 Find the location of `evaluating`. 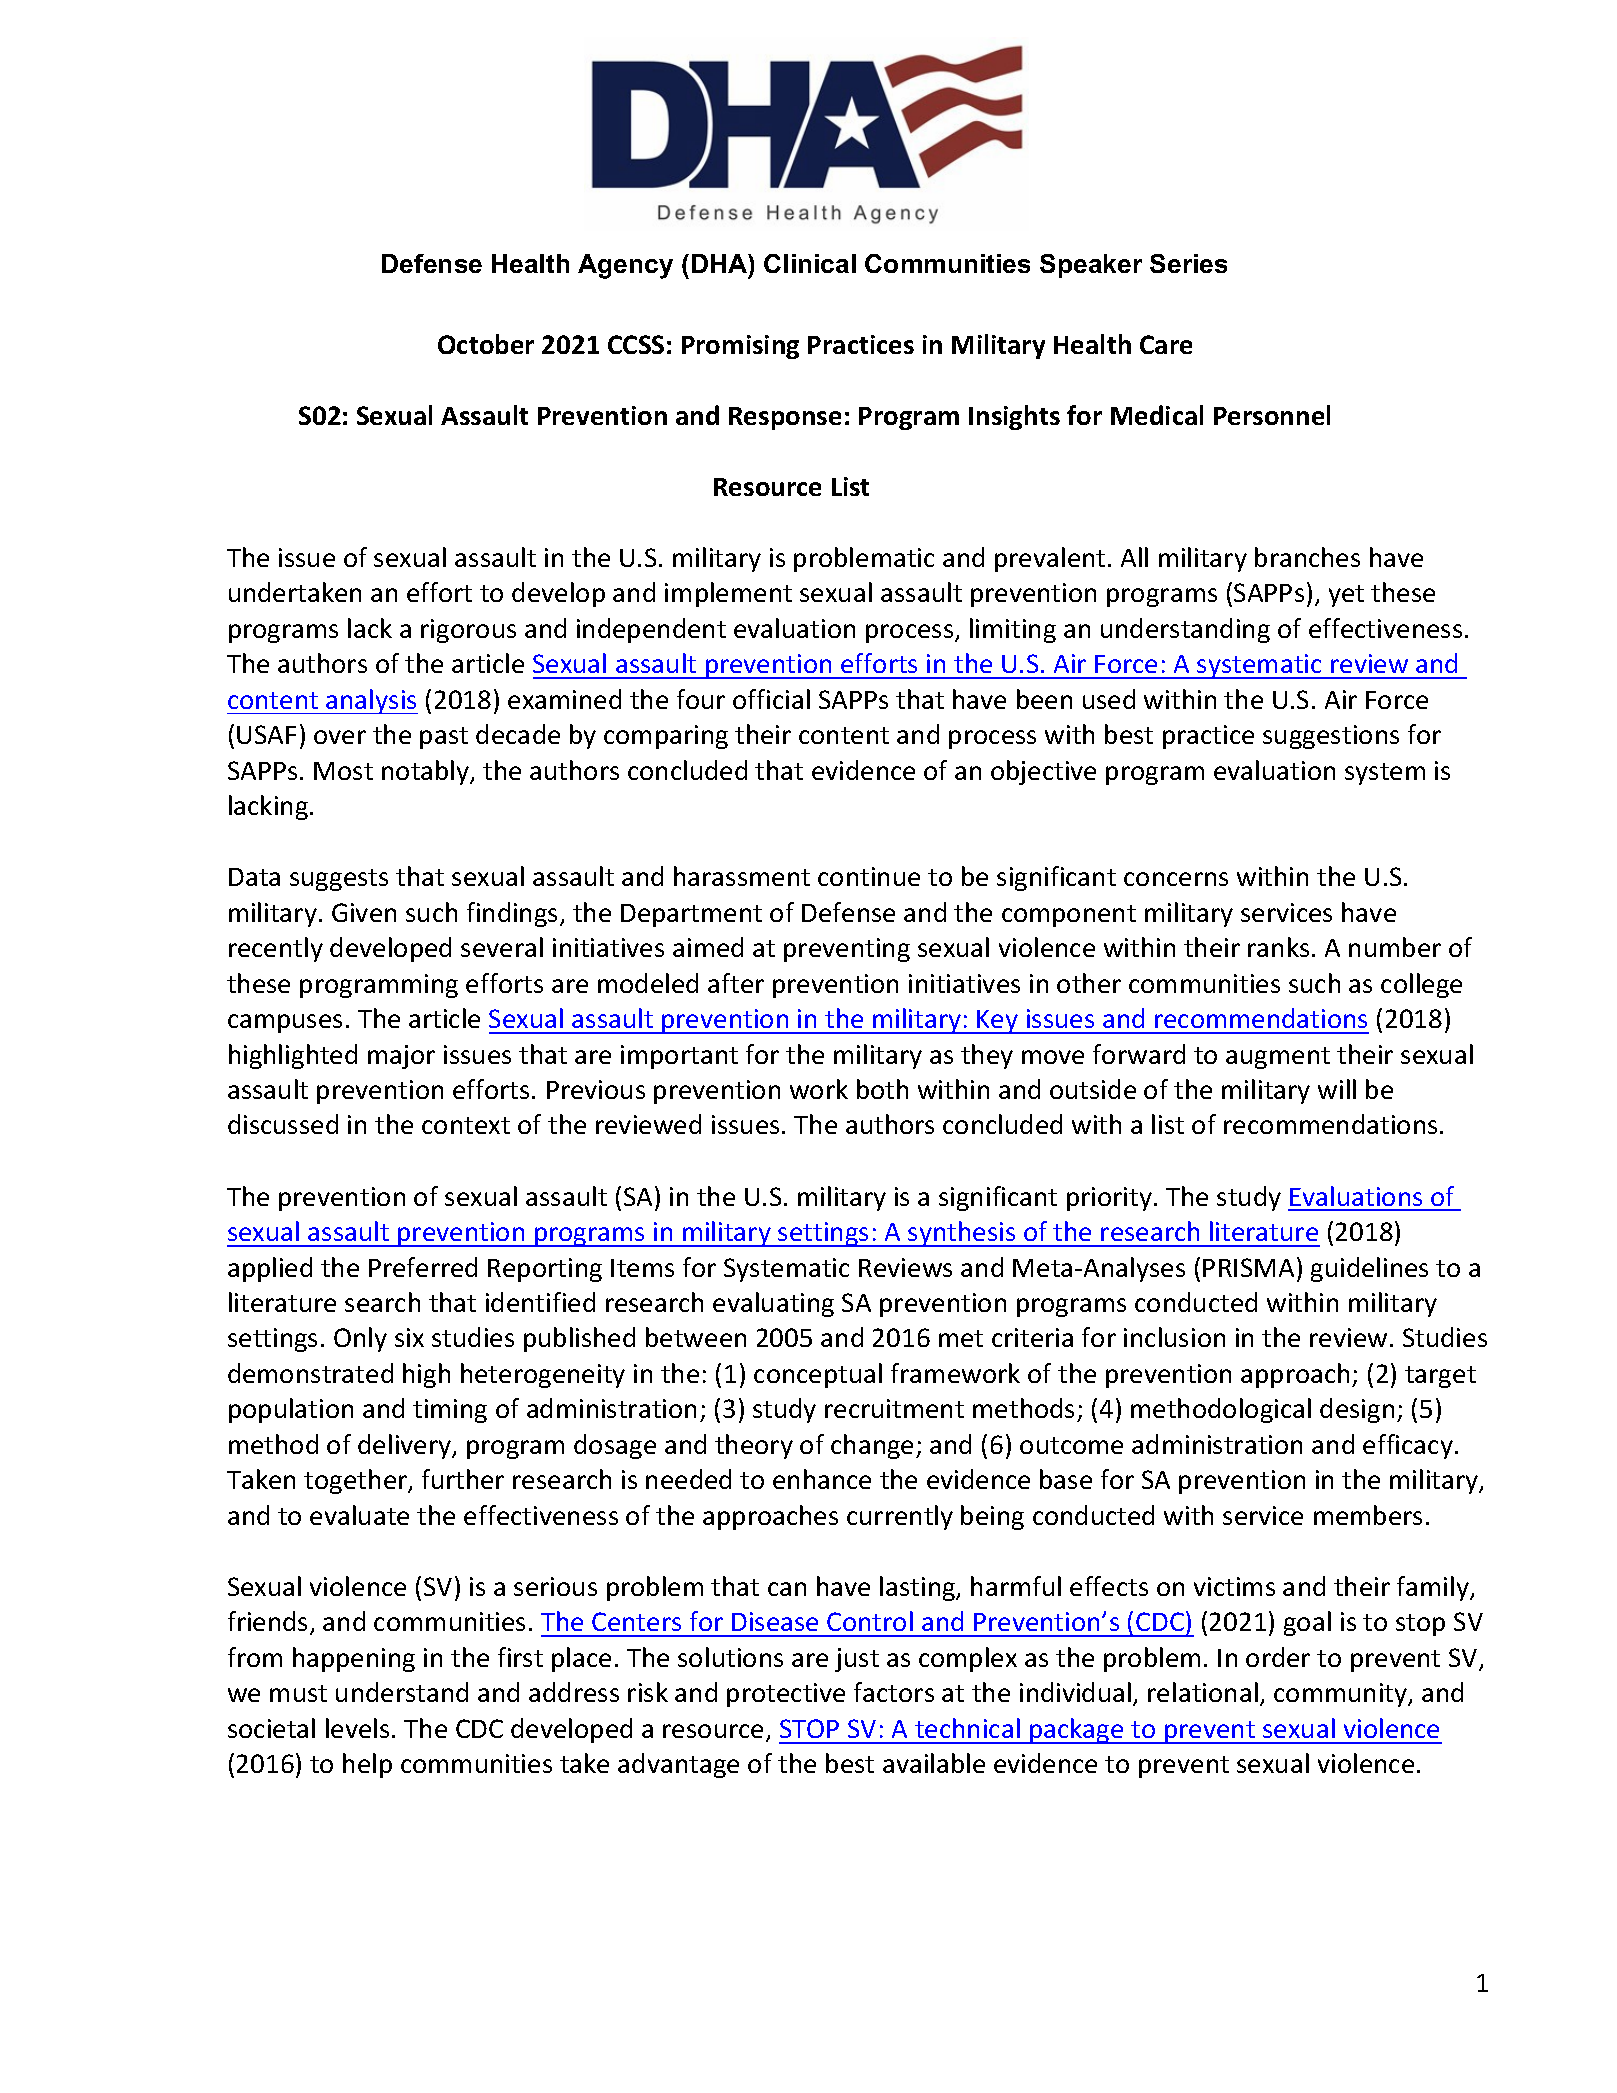

evaluating is located at coordinates (773, 1304).
